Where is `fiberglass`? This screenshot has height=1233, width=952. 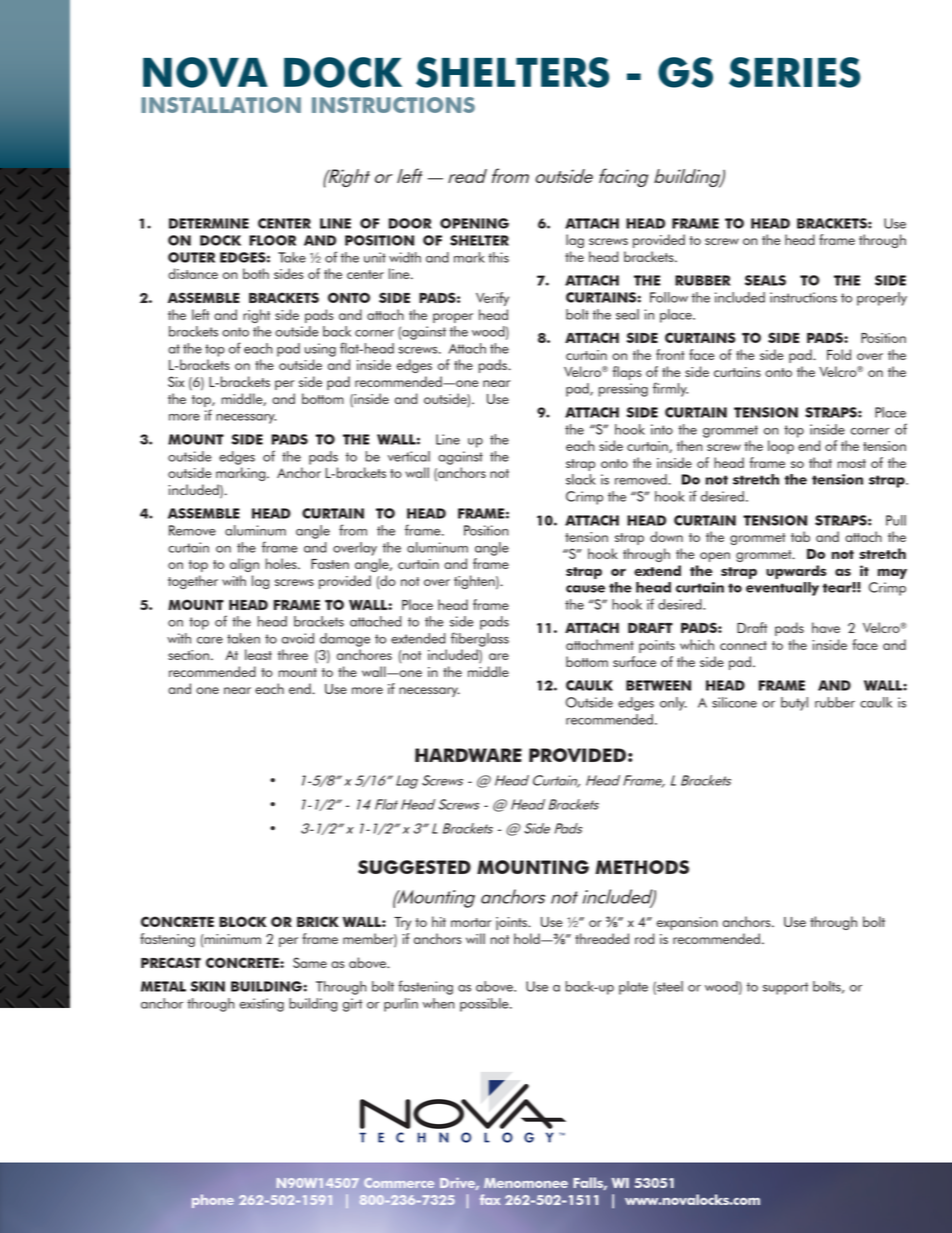
fiberglass is located at coordinates (480, 639).
